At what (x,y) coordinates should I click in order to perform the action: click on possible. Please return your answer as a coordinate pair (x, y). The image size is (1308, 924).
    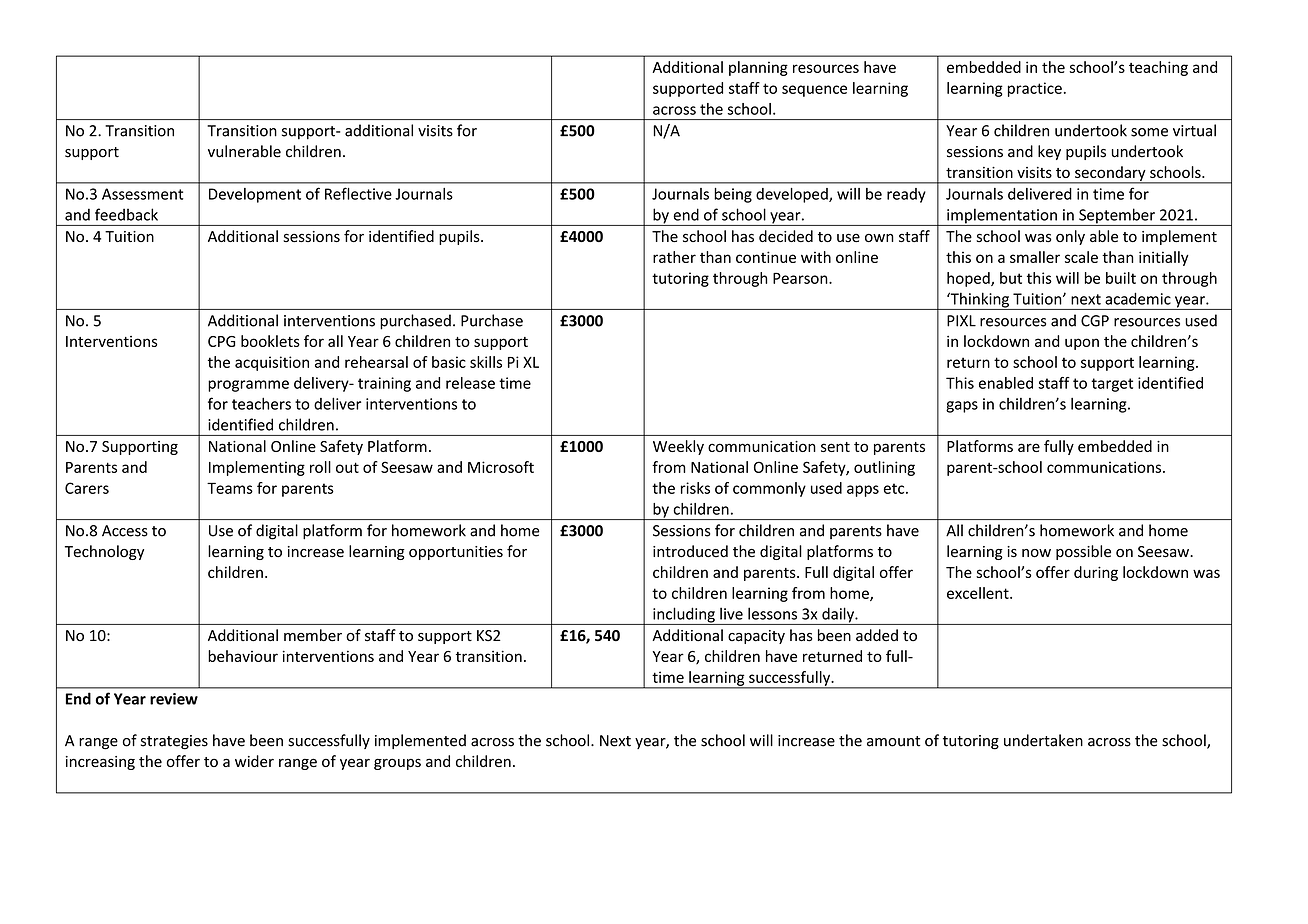
    Looking at the image, I should click on (1083, 552).
